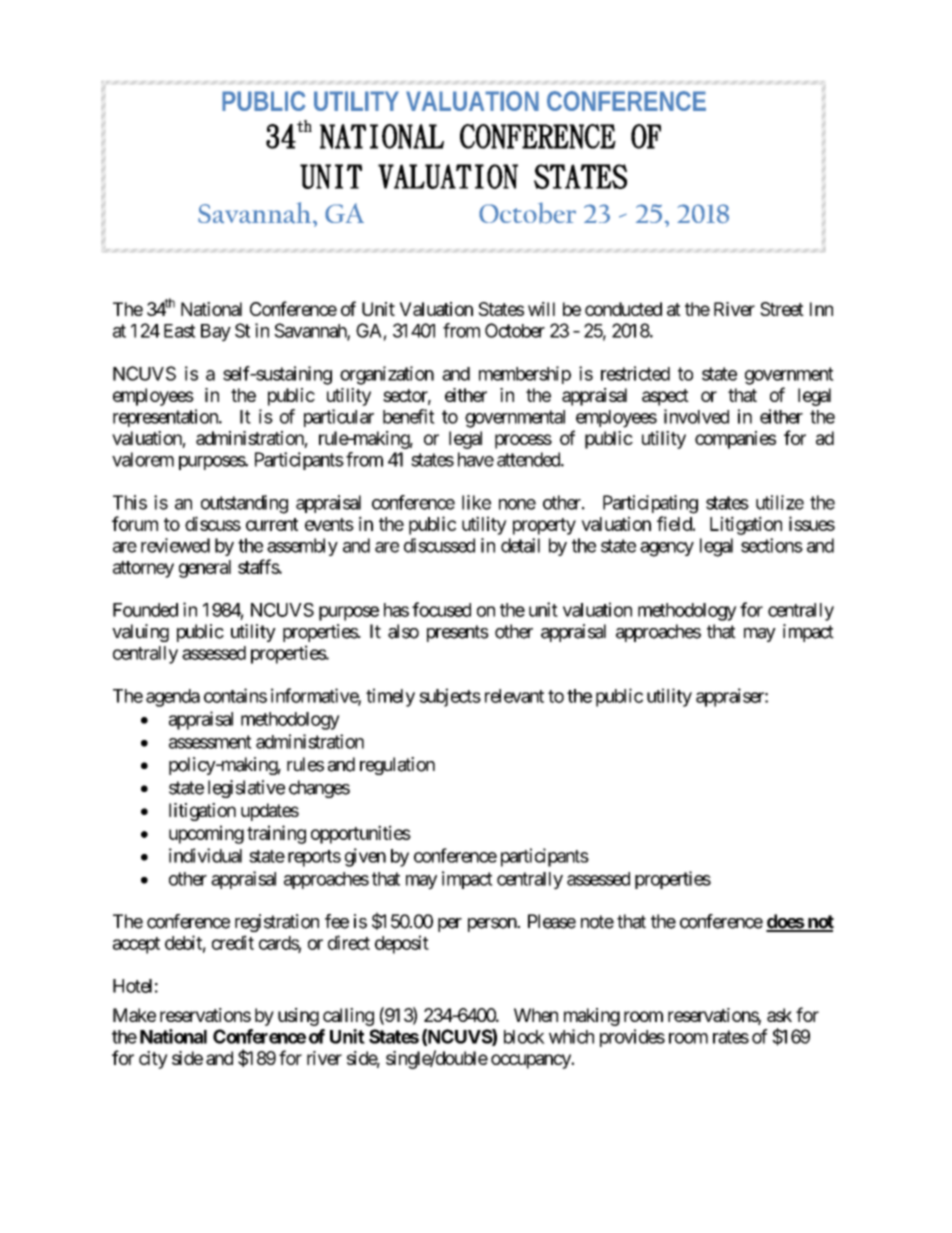 The width and height of the document is (952, 1233). I want to click on will, so click(541, 309).
